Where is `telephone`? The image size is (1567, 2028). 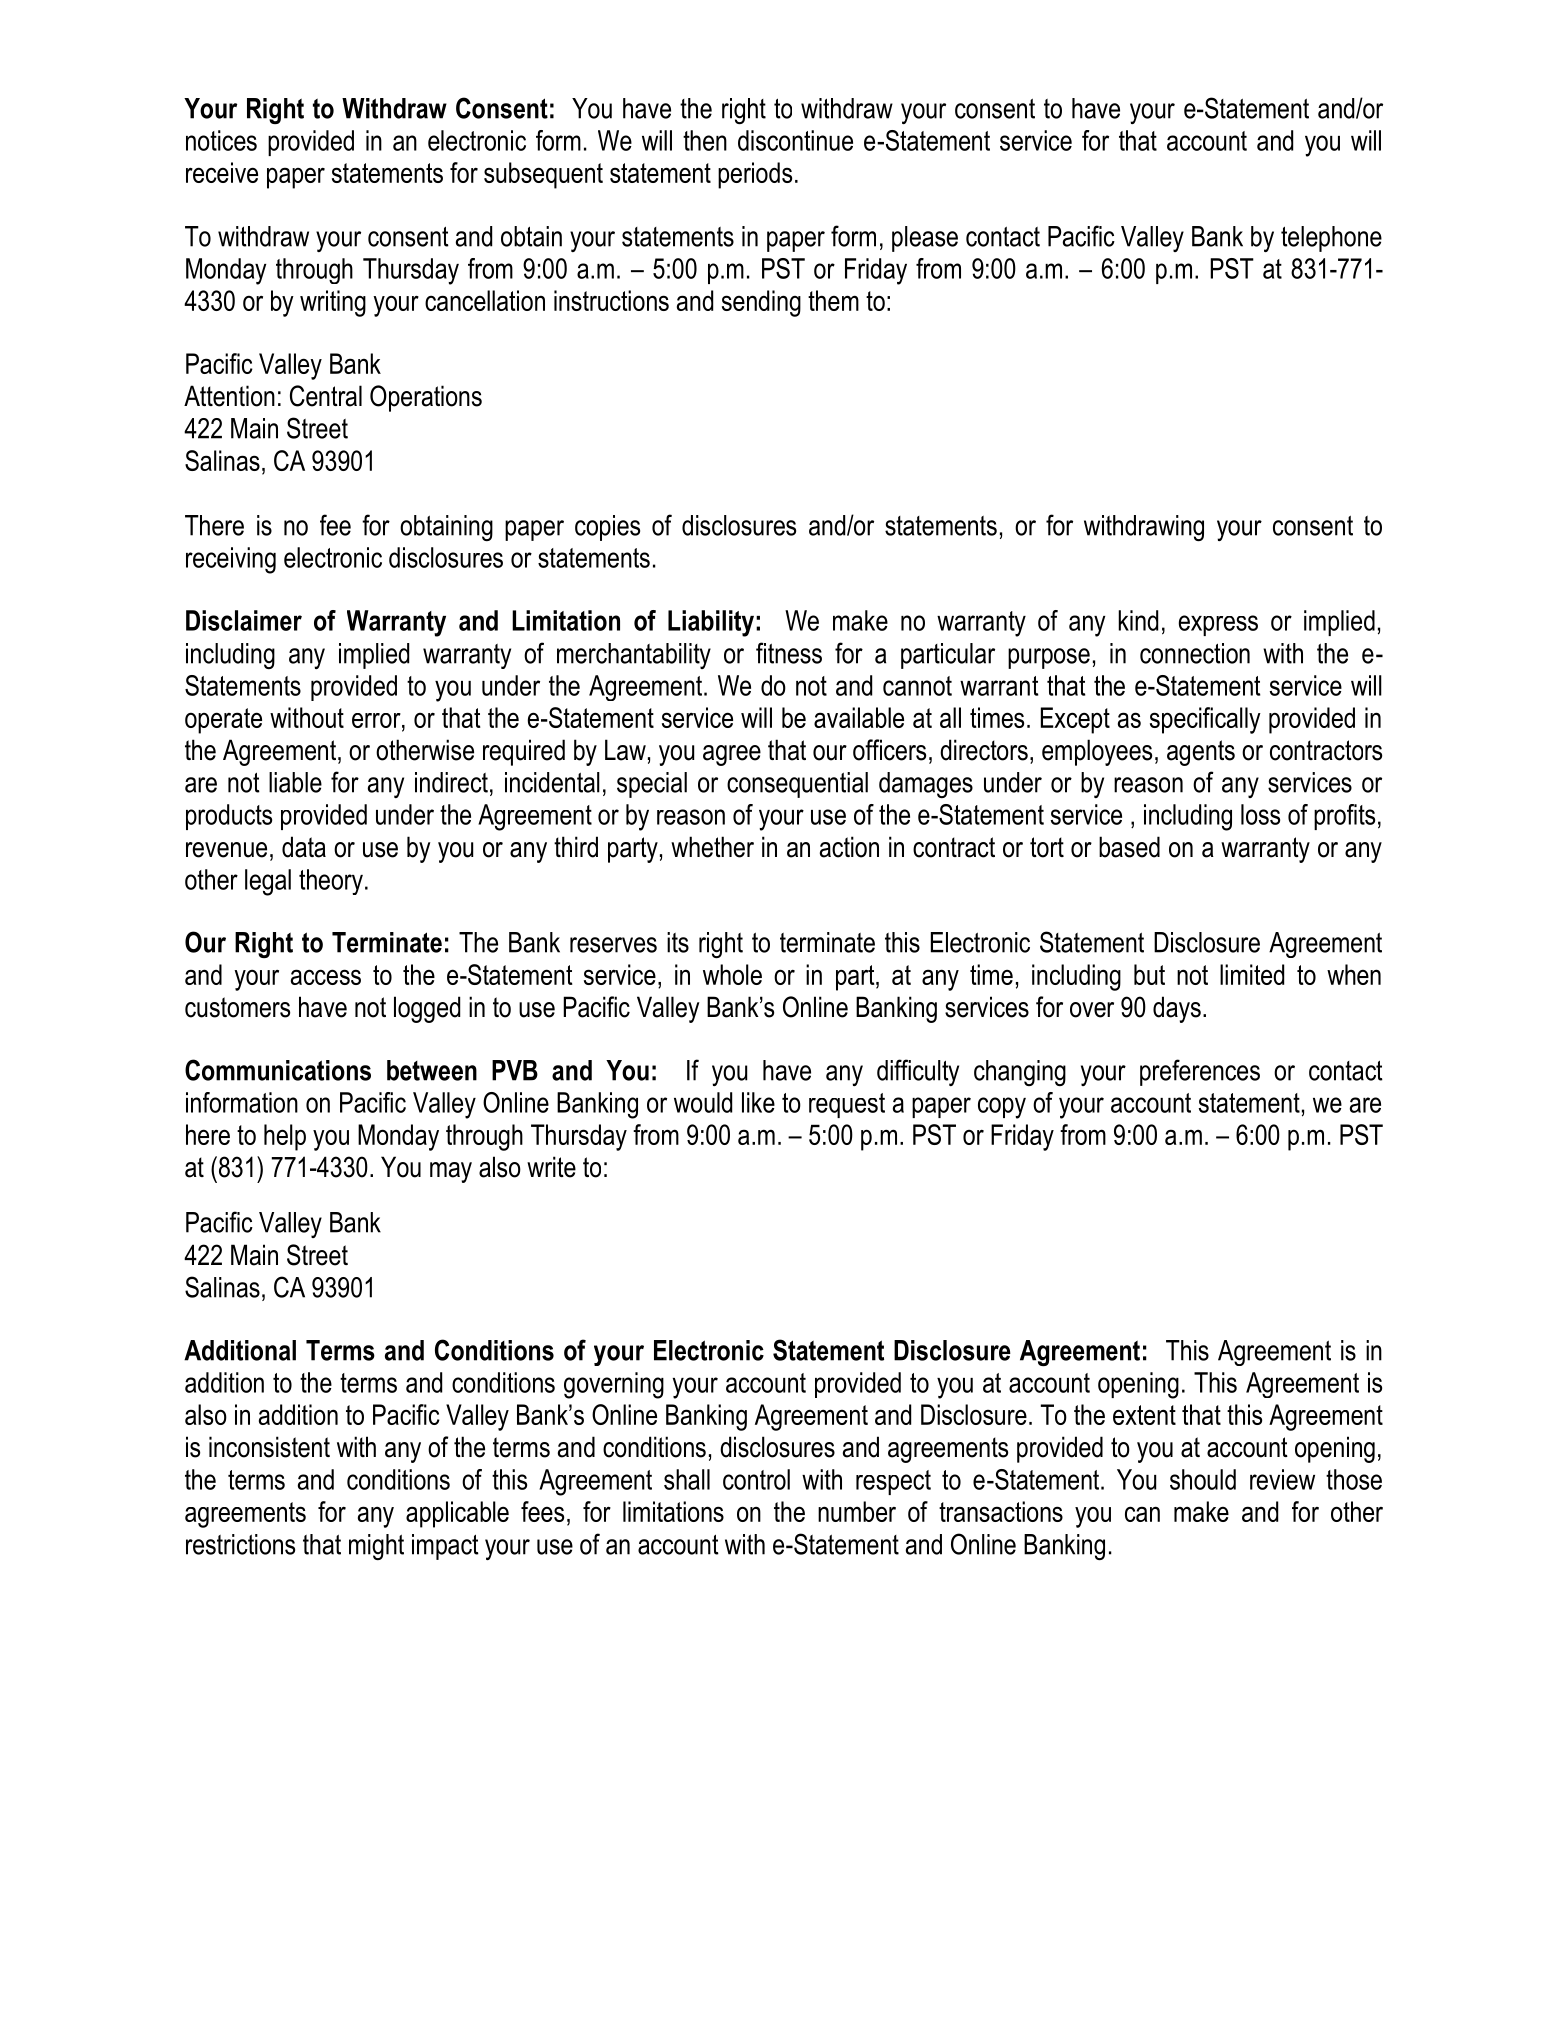
telephone is located at coordinates (1331, 239).
